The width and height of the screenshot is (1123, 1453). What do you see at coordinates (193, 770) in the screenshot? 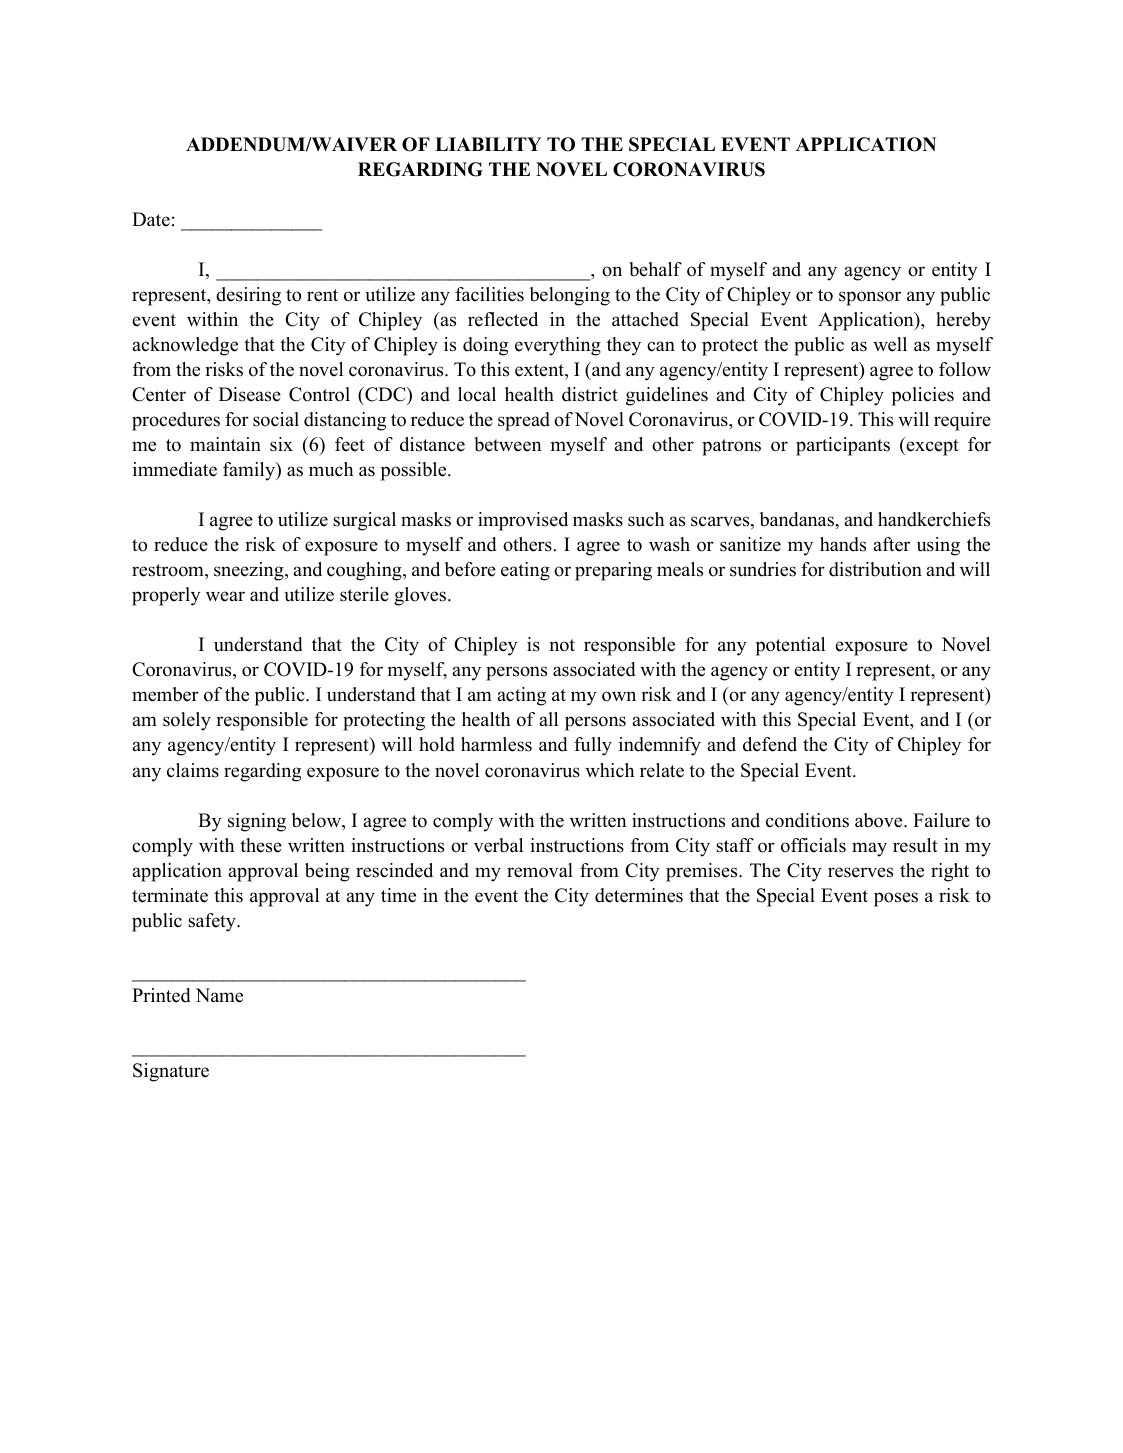
I see `claims` at bounding box center [193, 770].
